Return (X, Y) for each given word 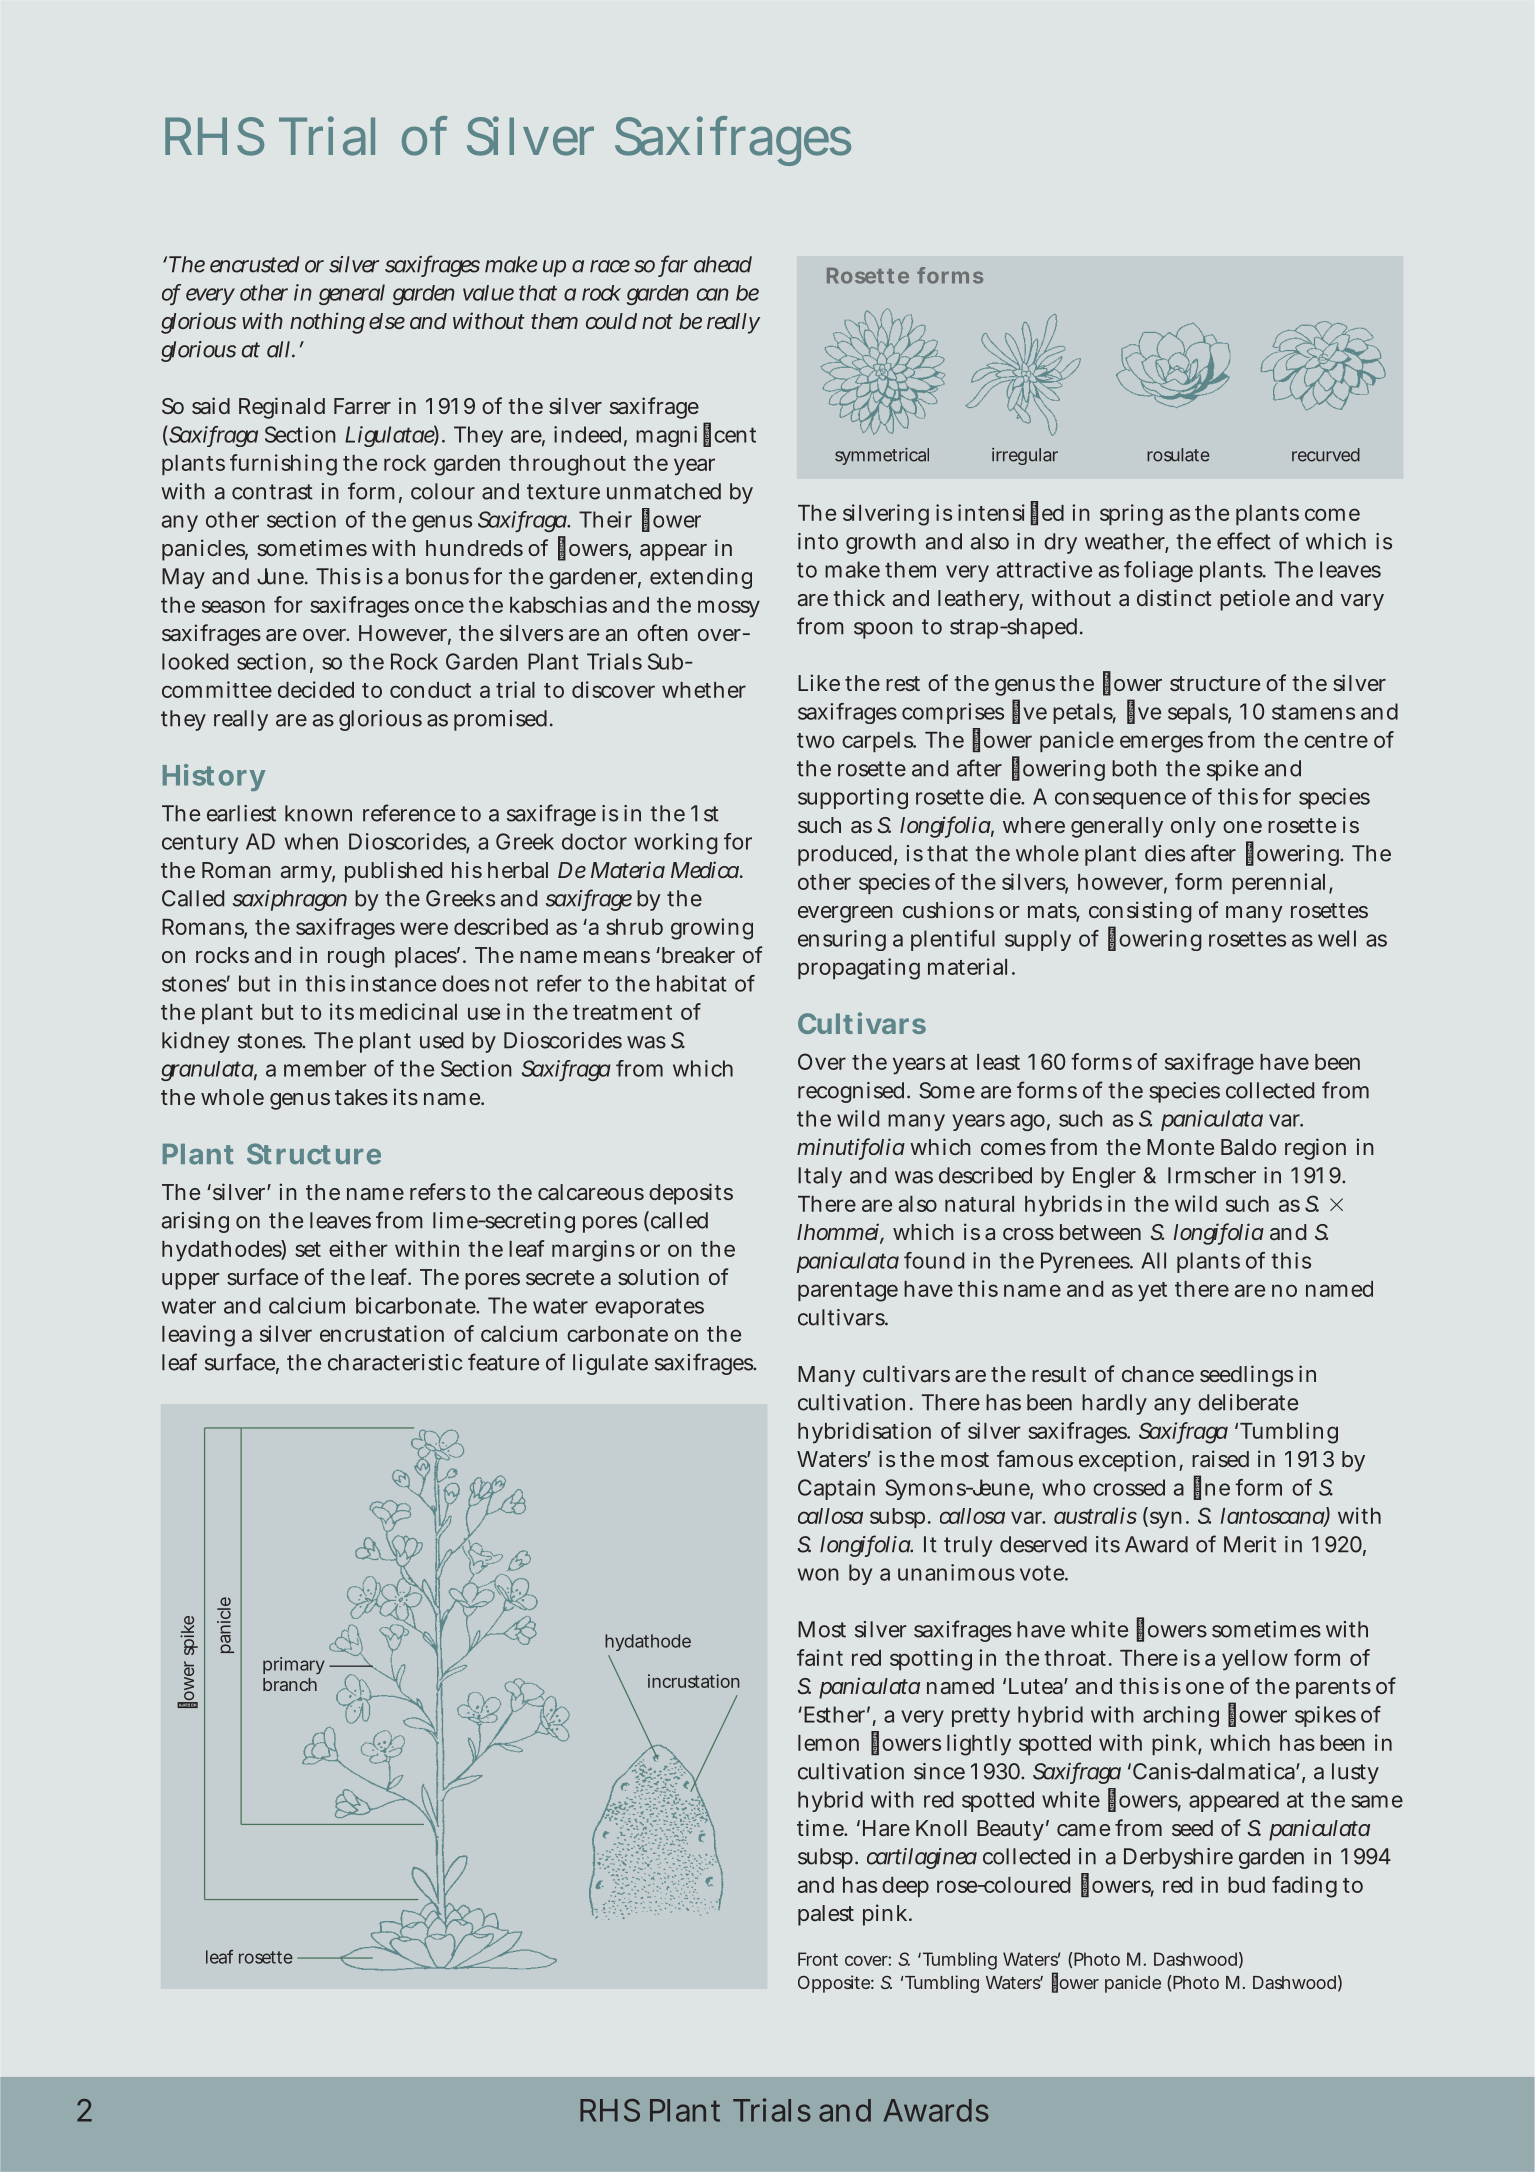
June (281, 576)
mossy (729, 609)
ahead (723, 264)
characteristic (395, 1362)
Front (818, 1959)
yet (1152, 1292)
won (818, 1574)
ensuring (842, 940)
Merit (1250, 1544)
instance (393, 983)
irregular (1025, 456)
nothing (327, 323)
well (1337, 938)
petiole (1255, 600)
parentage (848, 1292)
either (358, 1248)
